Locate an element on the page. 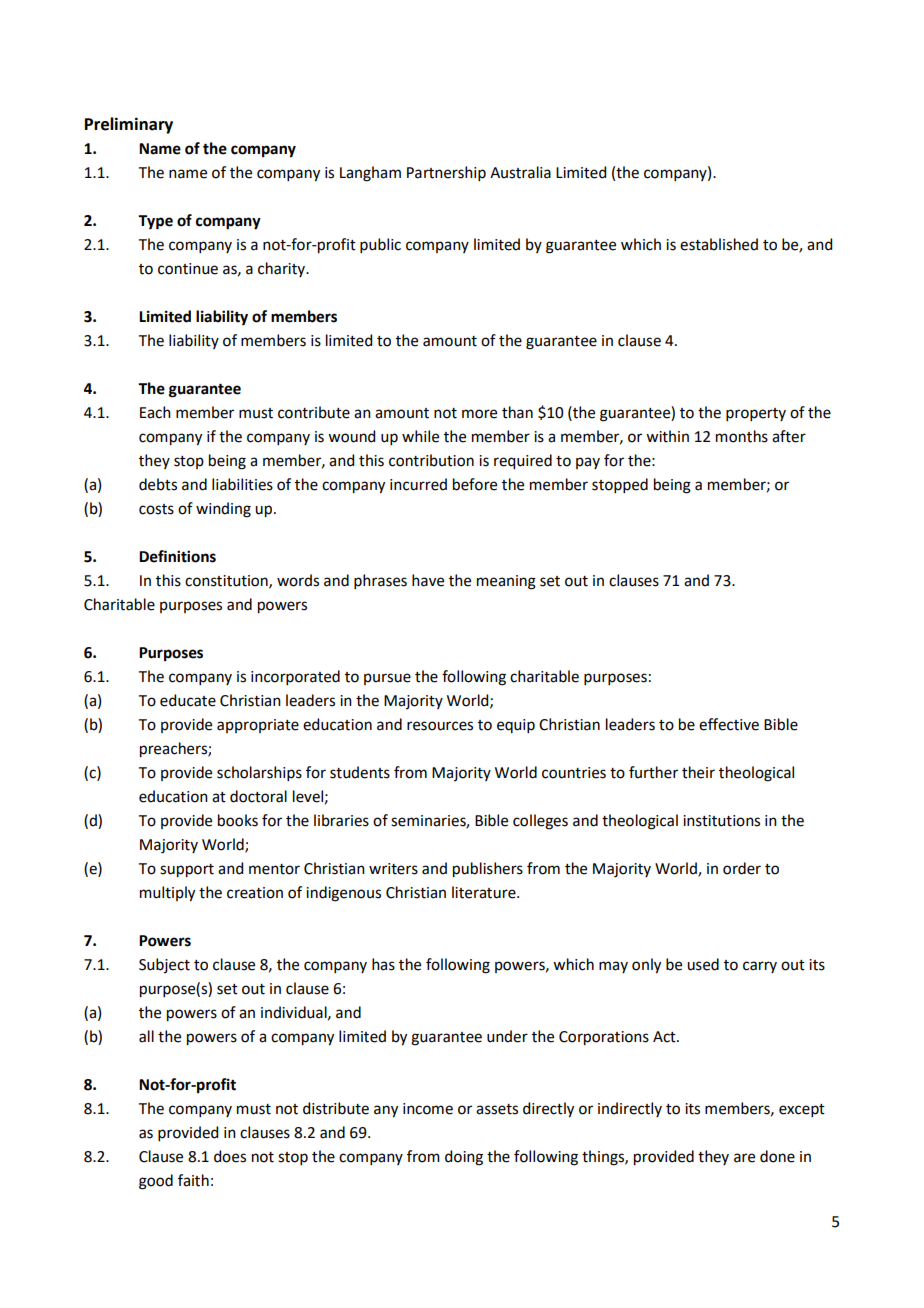 Image resolution: width=924 pixels, height=1308 pixels. Partnership is located at coordinates (446, 173).
